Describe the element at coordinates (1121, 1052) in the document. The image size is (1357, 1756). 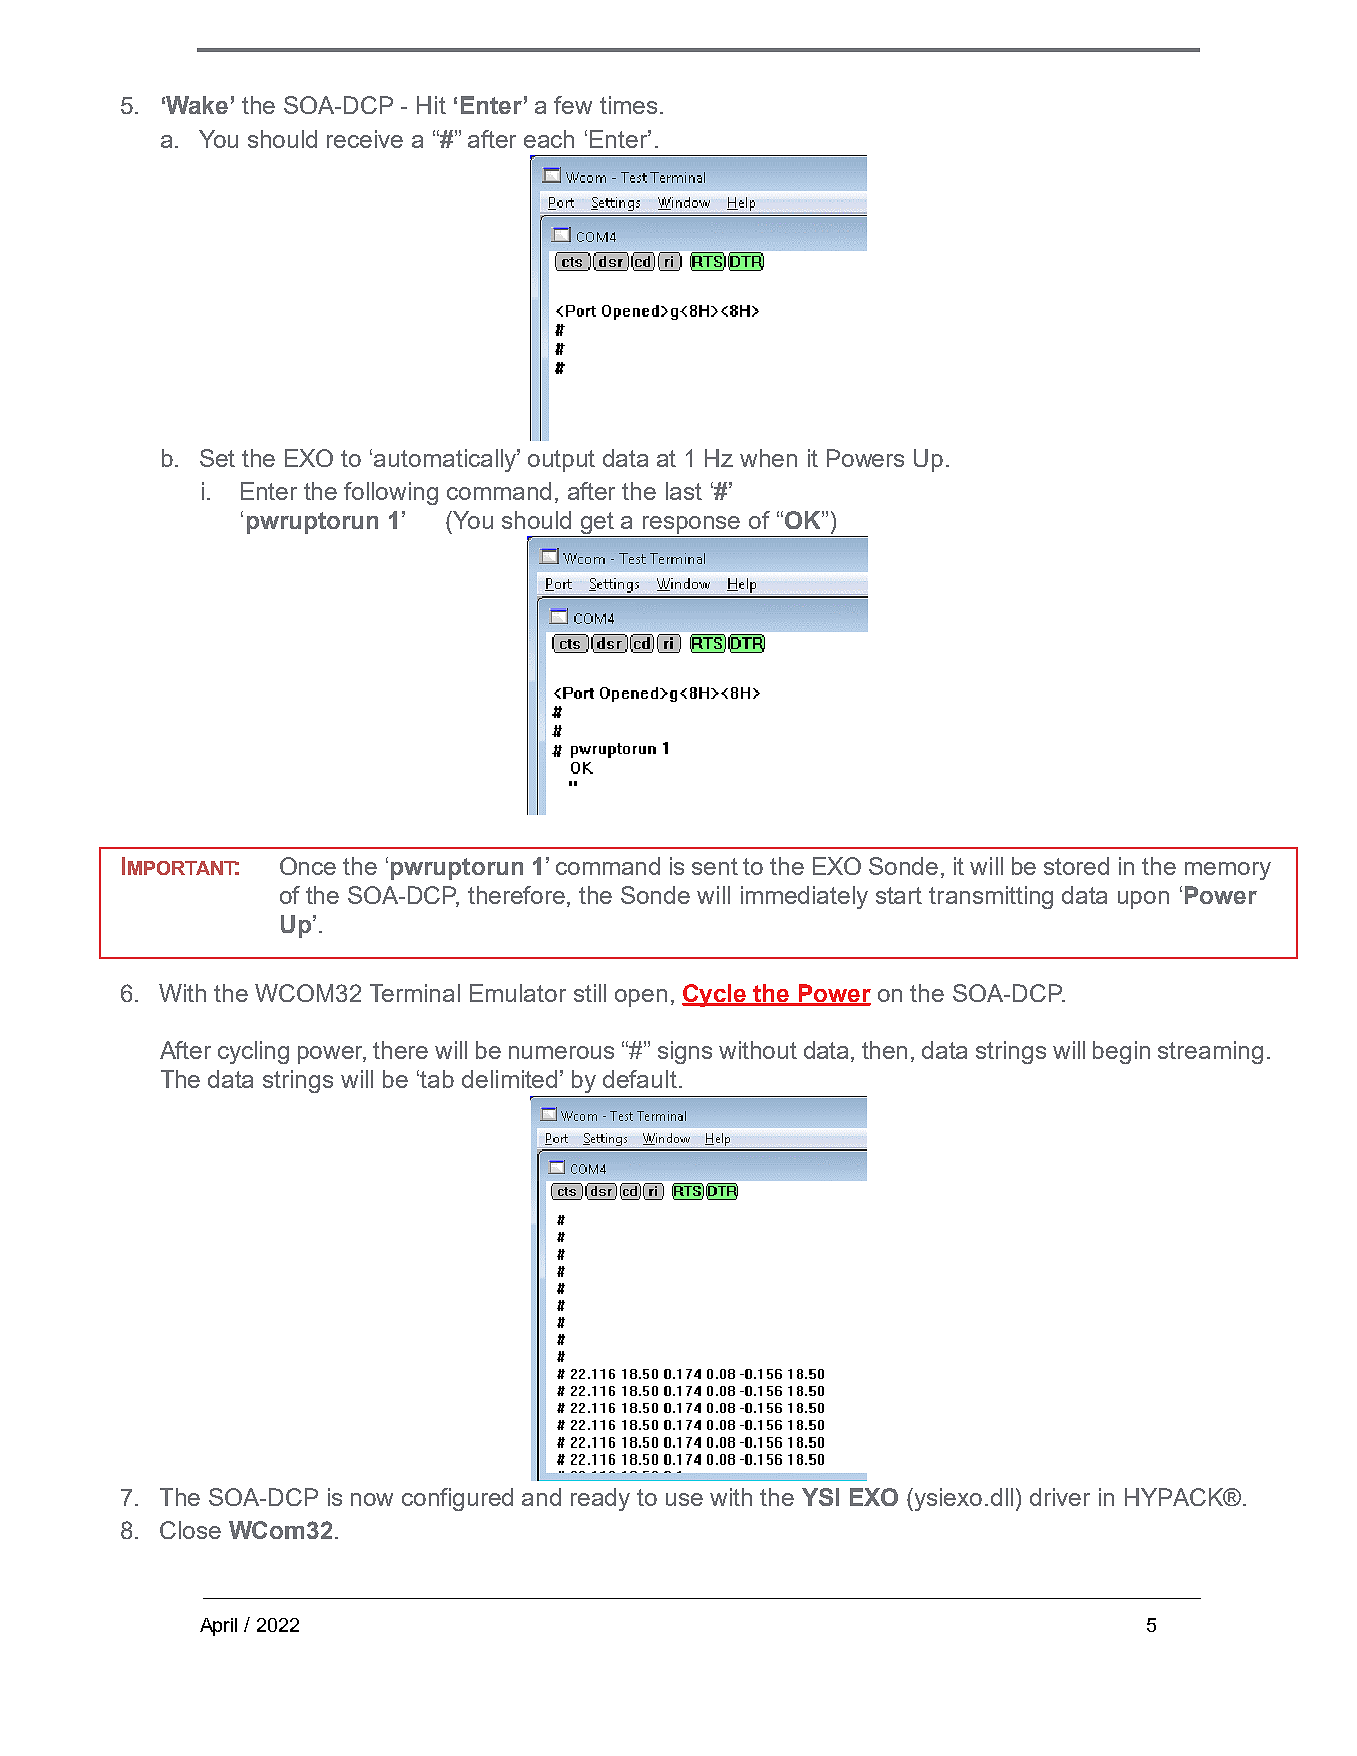
I see `begin` at that location.
